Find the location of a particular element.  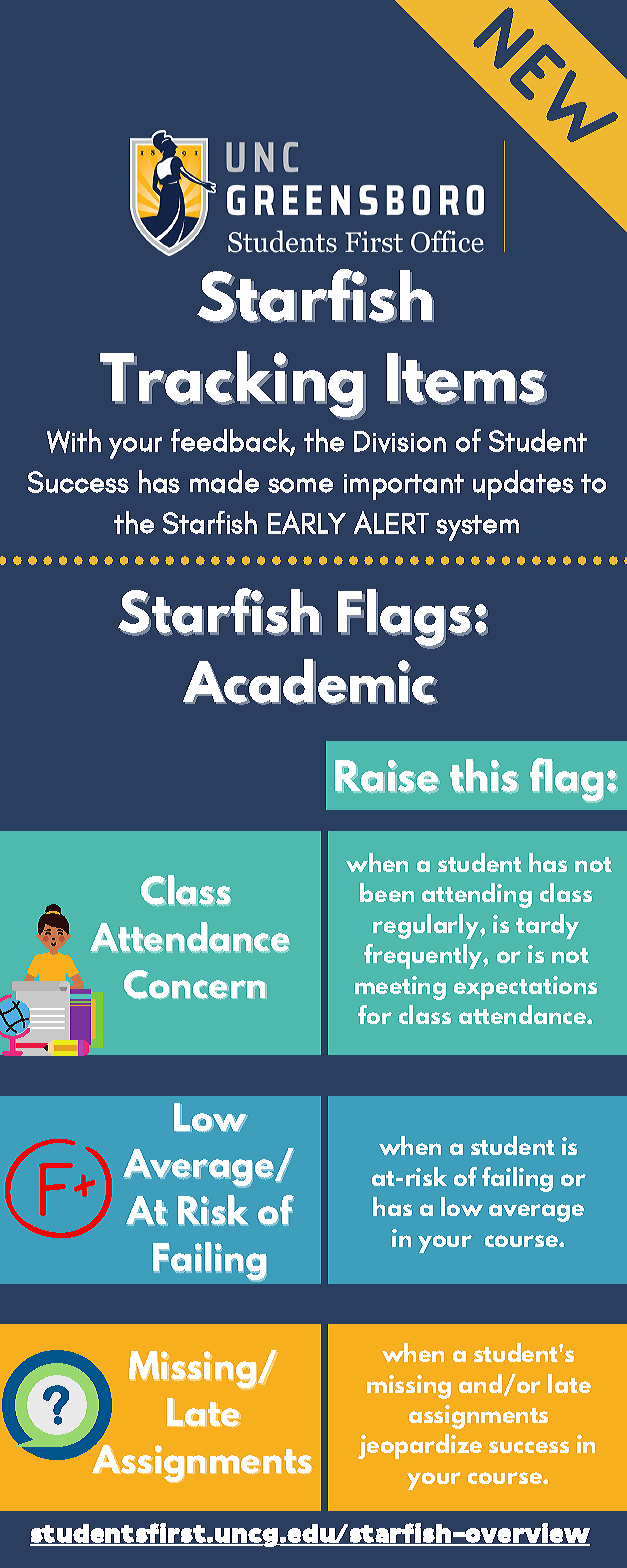

With is located at coordinates (74, 441).
